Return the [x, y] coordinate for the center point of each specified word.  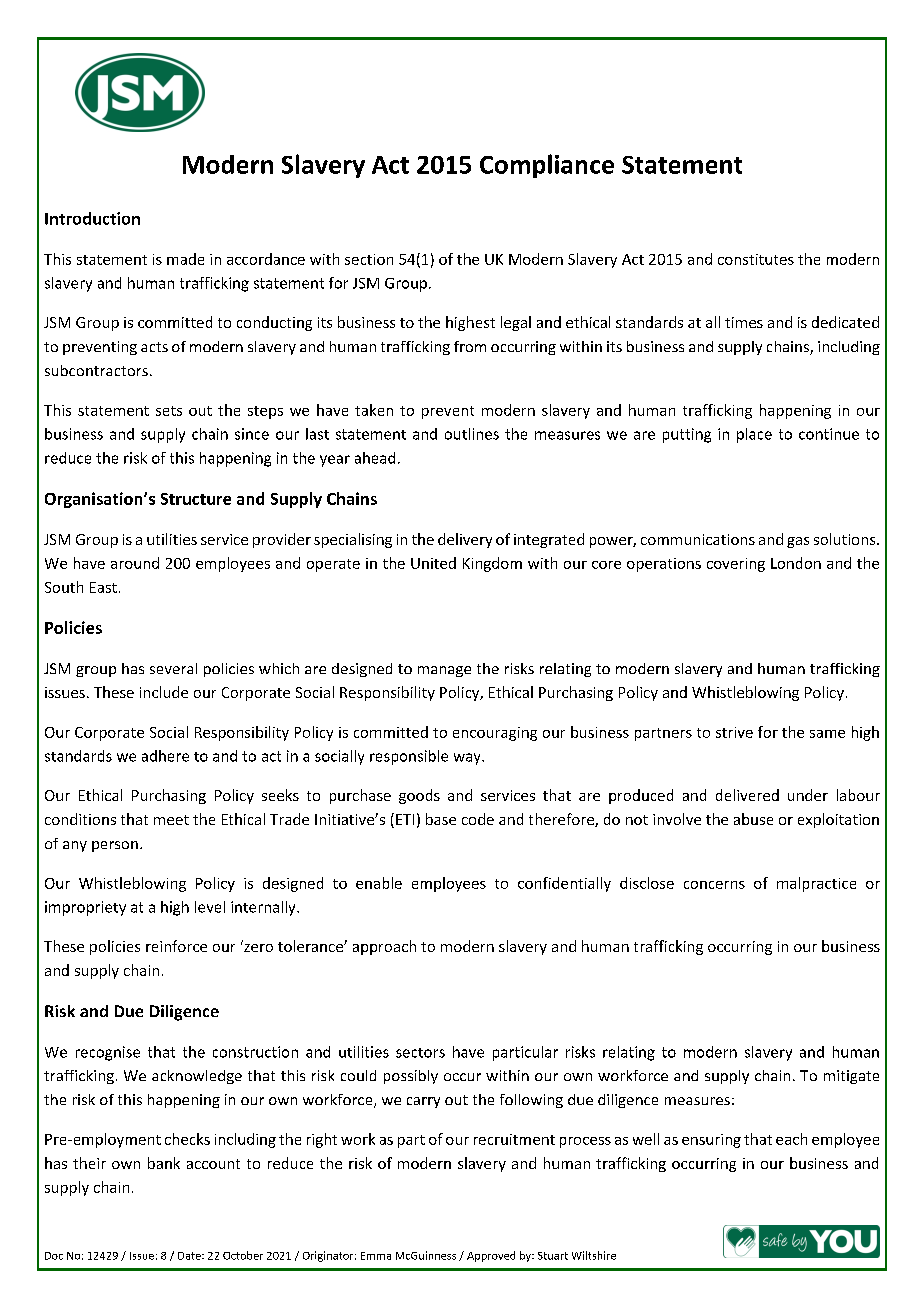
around [135, 563]
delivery [465, 540]
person [115, 846]
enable [379, 883]
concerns [714, 885]
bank [164, 1163]
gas [798, 542]
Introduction [92, 218]
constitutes [756, 259]
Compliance [547, 166]
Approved [491, 1256]
